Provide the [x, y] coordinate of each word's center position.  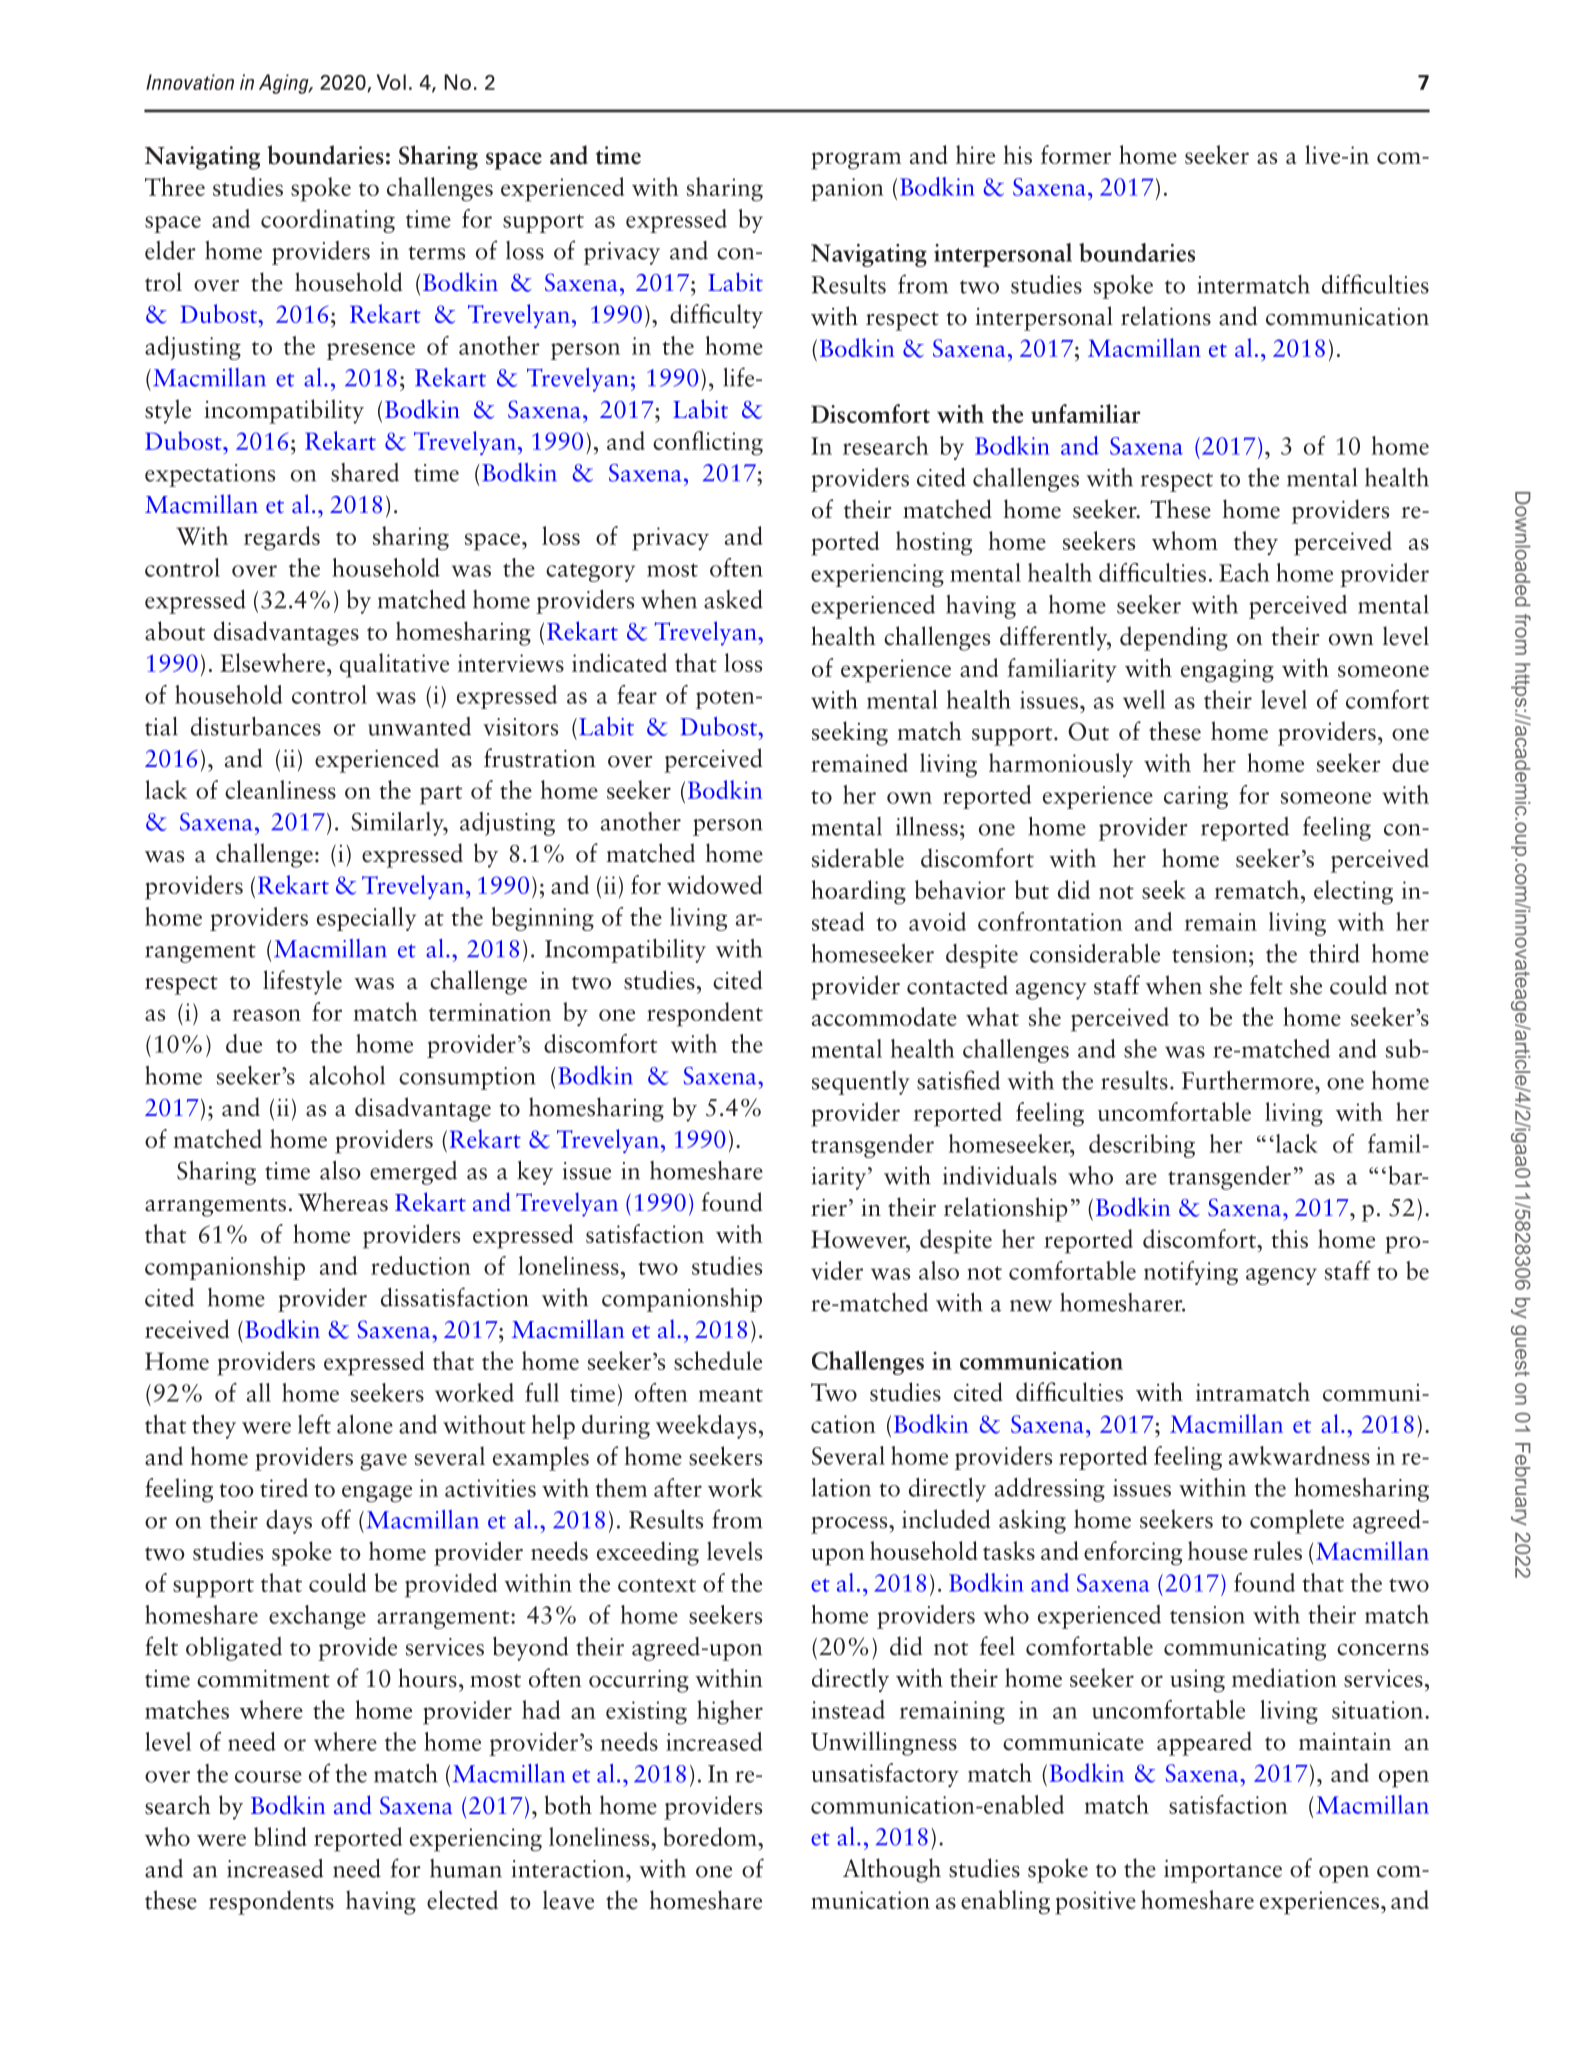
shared [365, 472]
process [850, 1525]
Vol [391, 82]
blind [280, 1836]
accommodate [884, 1016]
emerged [413, 1173]
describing [1142, 1146]
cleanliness [280, 789]
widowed [714, 884]
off [336, 1519]
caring [1196, 797]
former [1076, 154]
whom [1185, 540]
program [856, 161]
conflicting [708, 443]
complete [1297, 1521]
